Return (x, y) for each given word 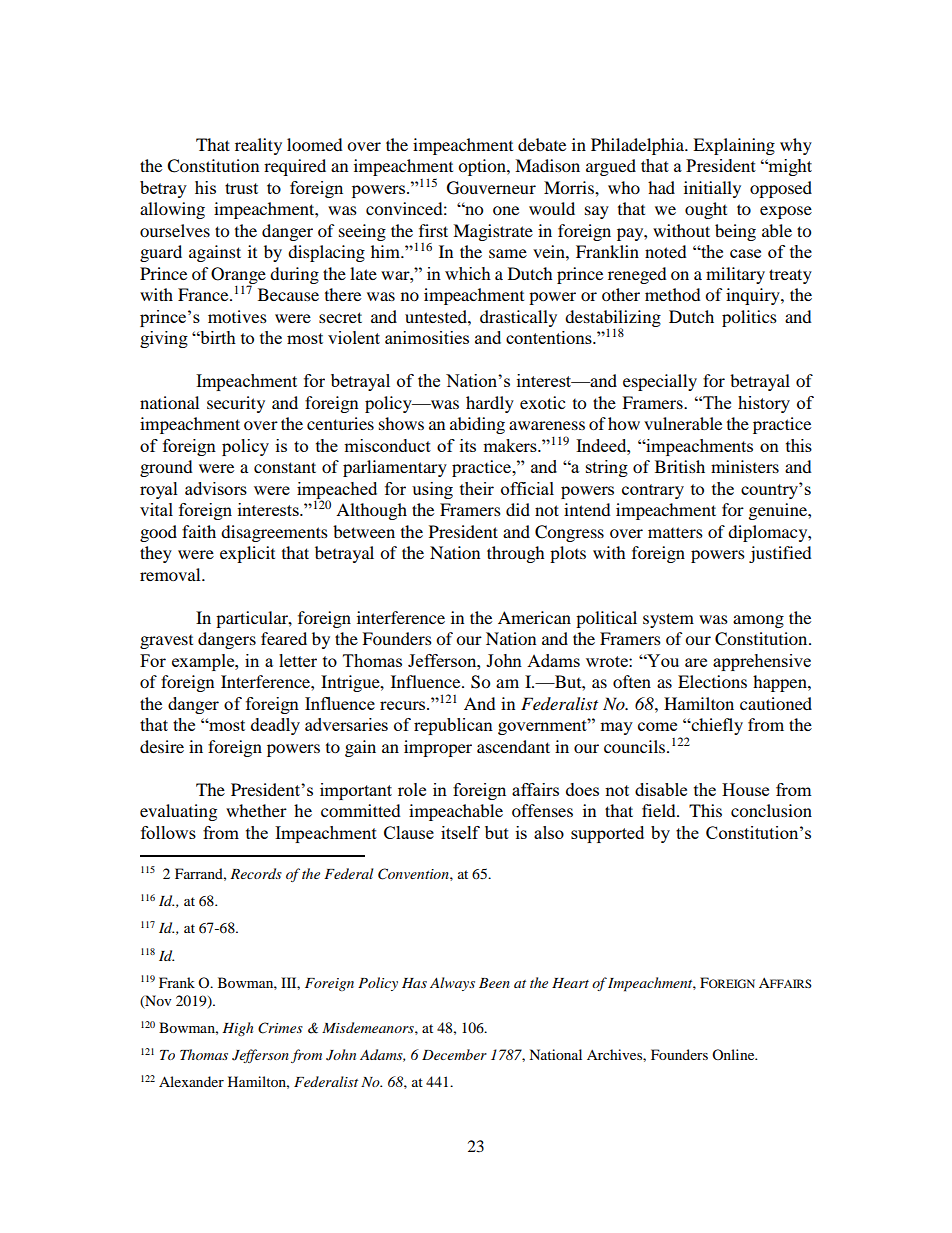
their (477, 488)
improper (438, 748)
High (237, 1029)
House (745, 789)
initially (712, 189)
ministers (745, 466)
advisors (216, 488)
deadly (275, 726)
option (483, 167)
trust (241, 188)
